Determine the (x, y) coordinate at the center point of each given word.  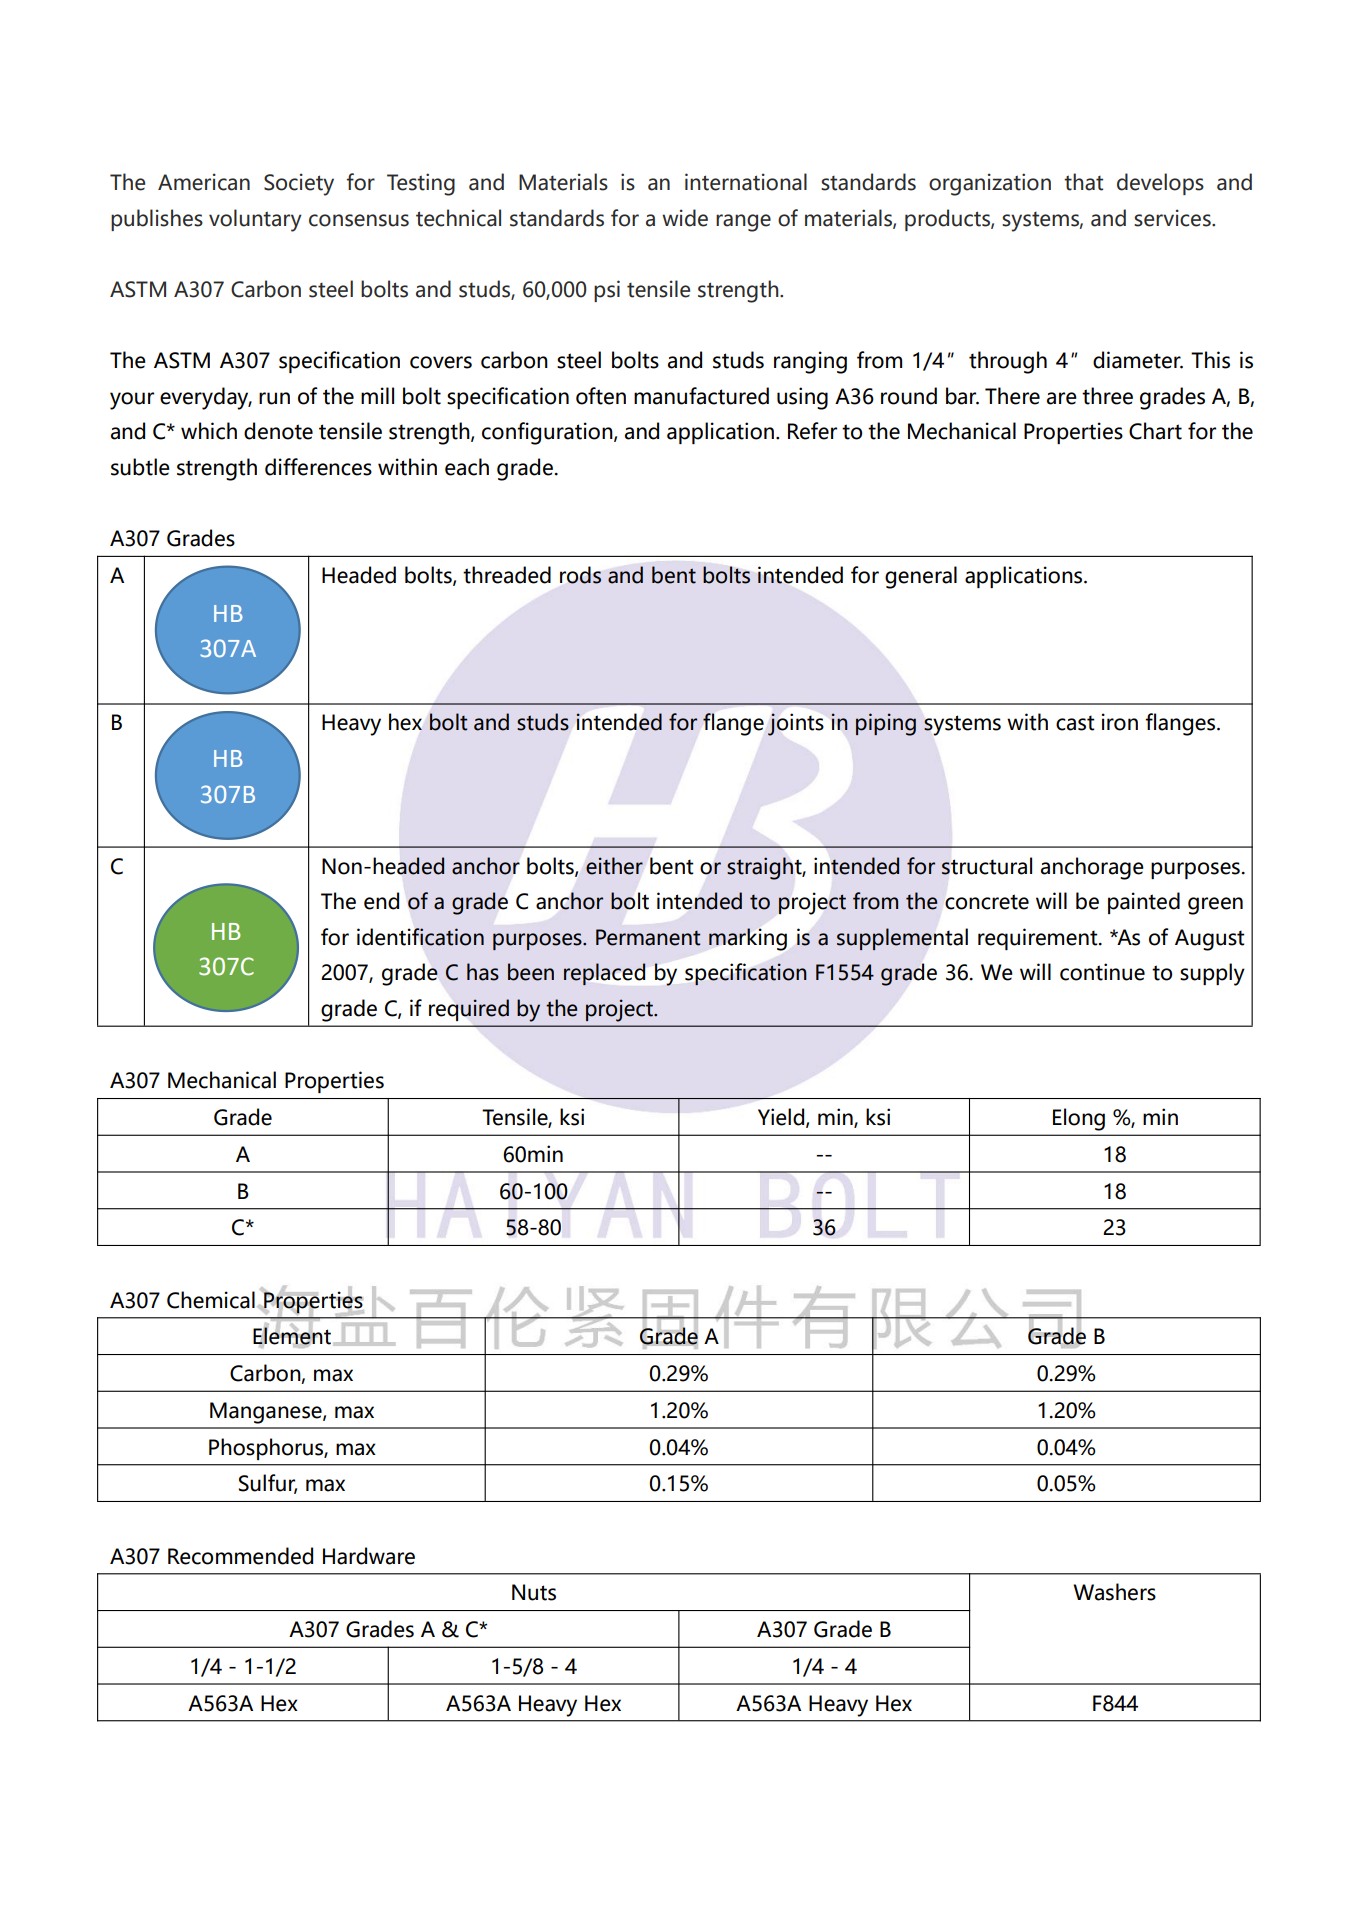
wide (685, 218)
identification (420, 937)
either (614, 866)
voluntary (255, 220)
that (1083, 182)
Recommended (240, 1556)
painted (1144, 903)
